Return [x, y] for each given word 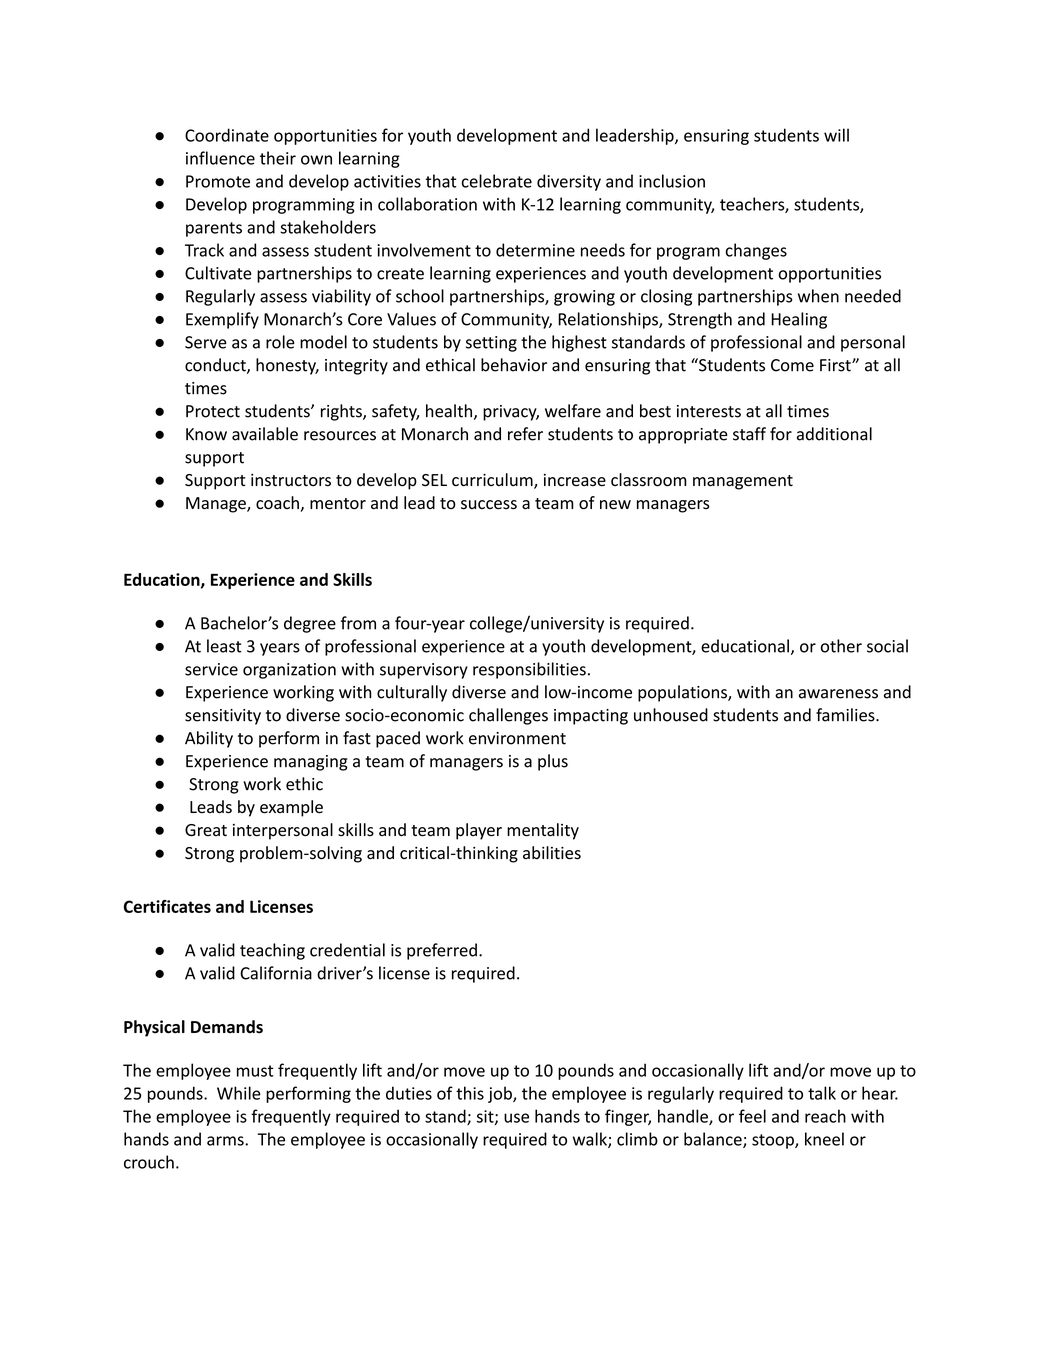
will [836, 135]
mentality [543, 831]
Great [206, 830]
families [846, 715]
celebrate [497, 181]
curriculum [493, 481]
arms [226, 1141]
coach [278, 504]
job [501, 1094]
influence [220, 158]
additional [834, 434]
